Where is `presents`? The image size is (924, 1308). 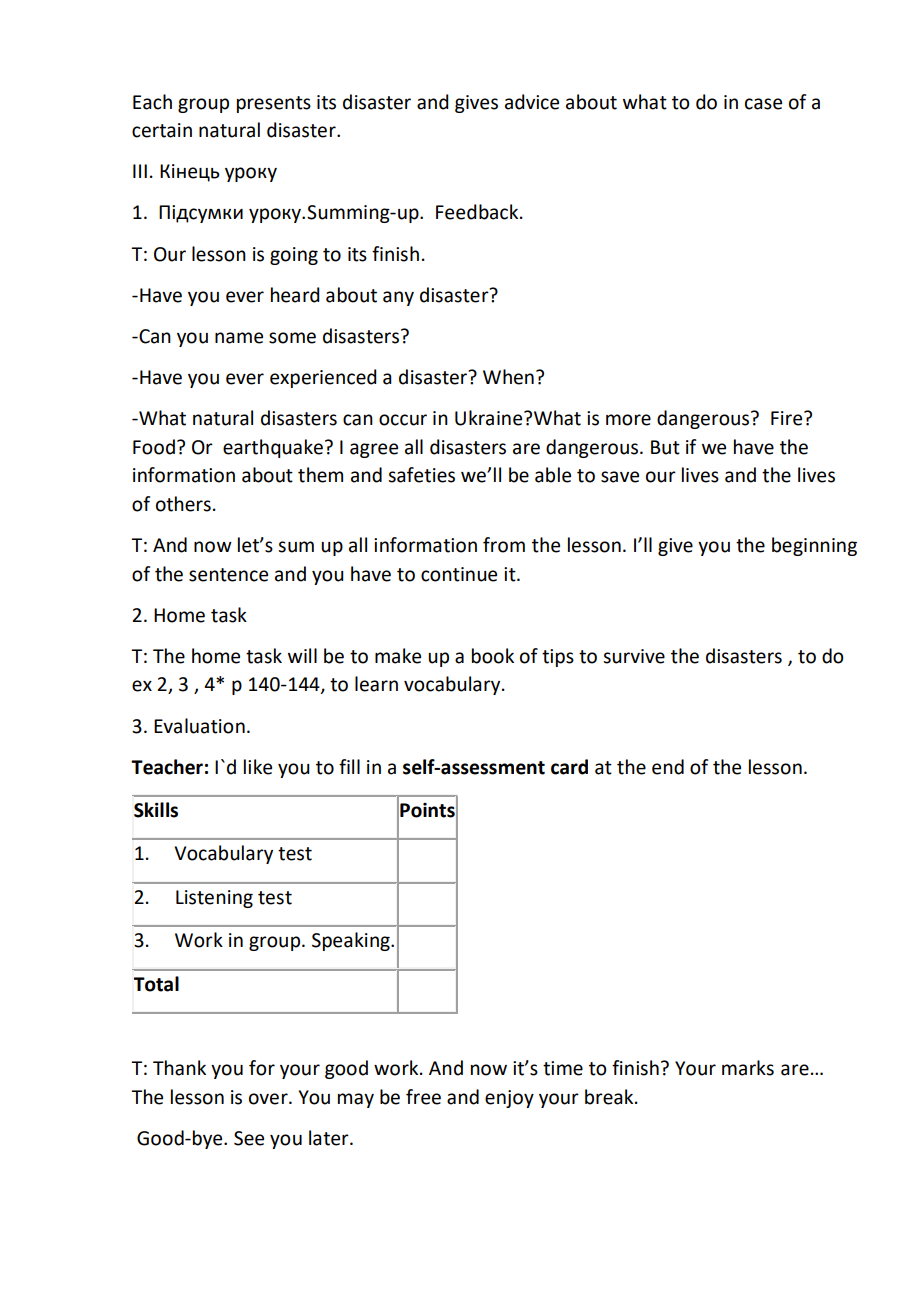 presents is located at coordinates (274, 104).
